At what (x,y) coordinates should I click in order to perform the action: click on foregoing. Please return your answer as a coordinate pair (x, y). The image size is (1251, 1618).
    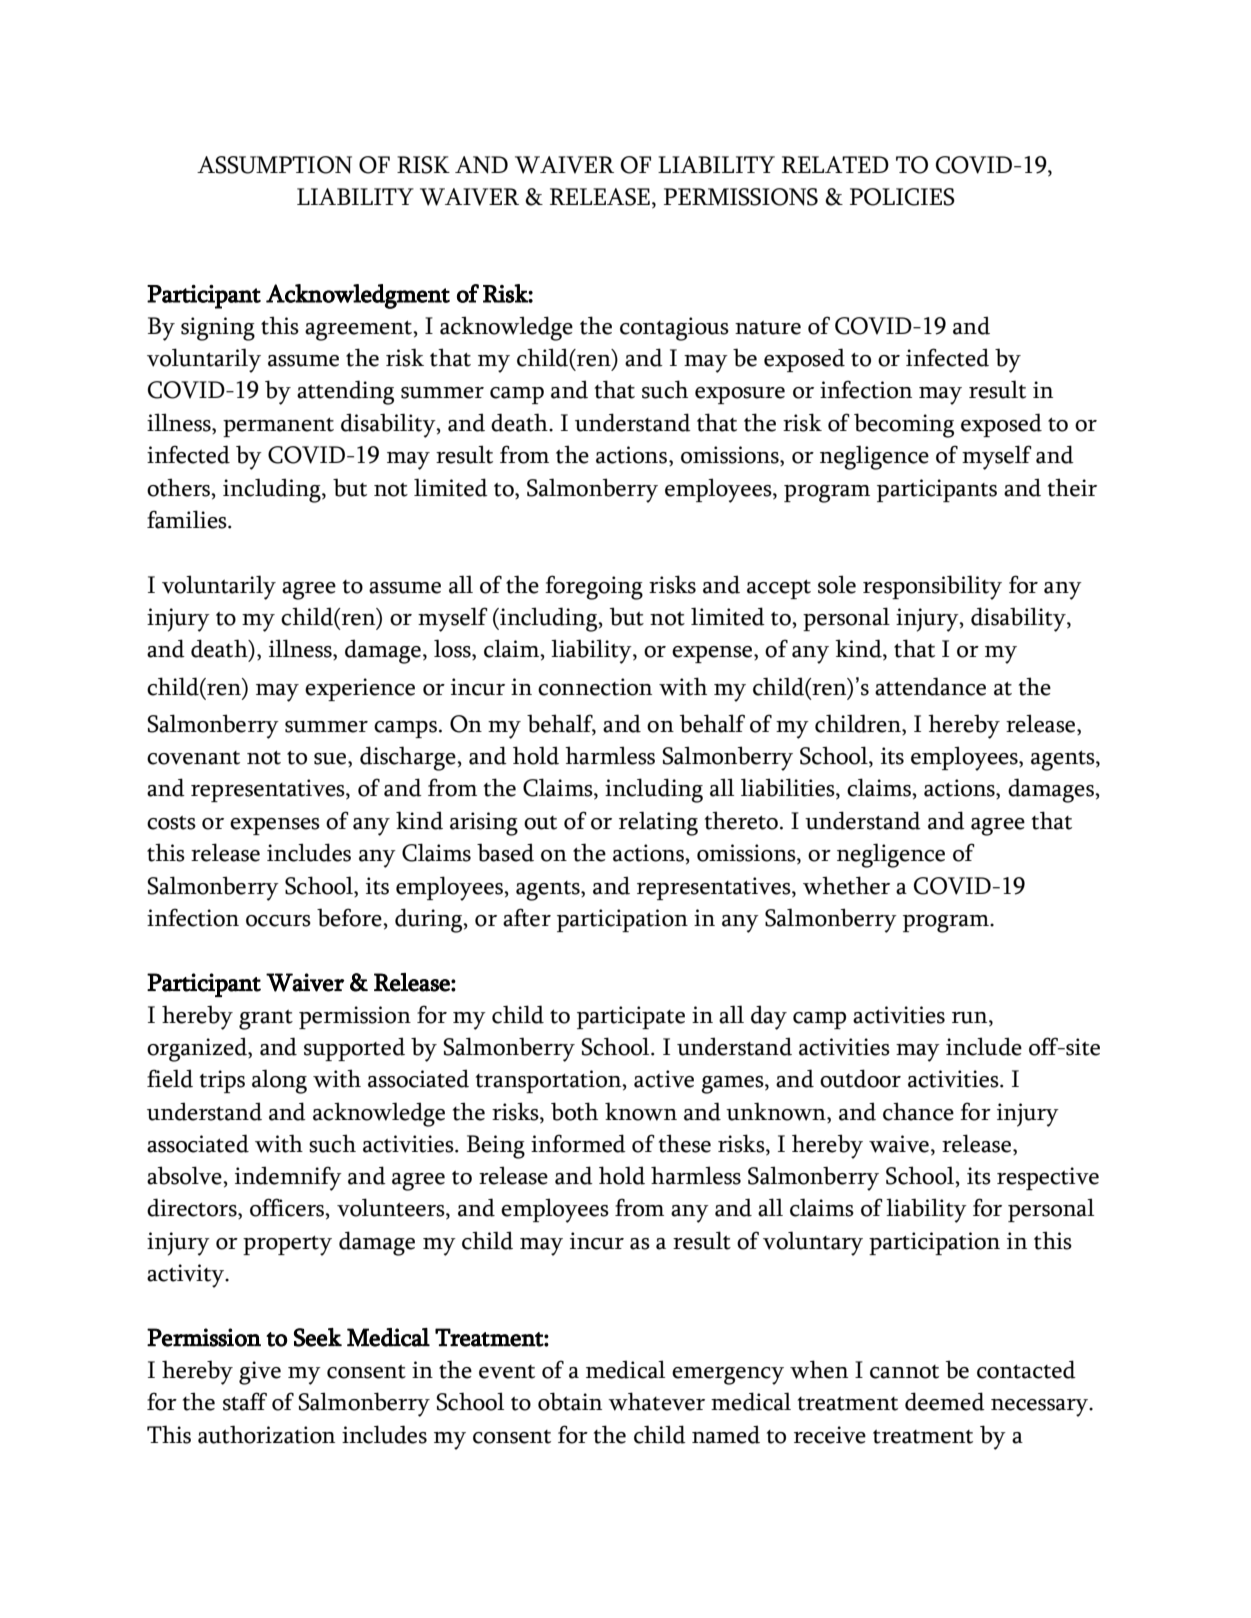
    Looking at the image, I should click on (594, 587).
